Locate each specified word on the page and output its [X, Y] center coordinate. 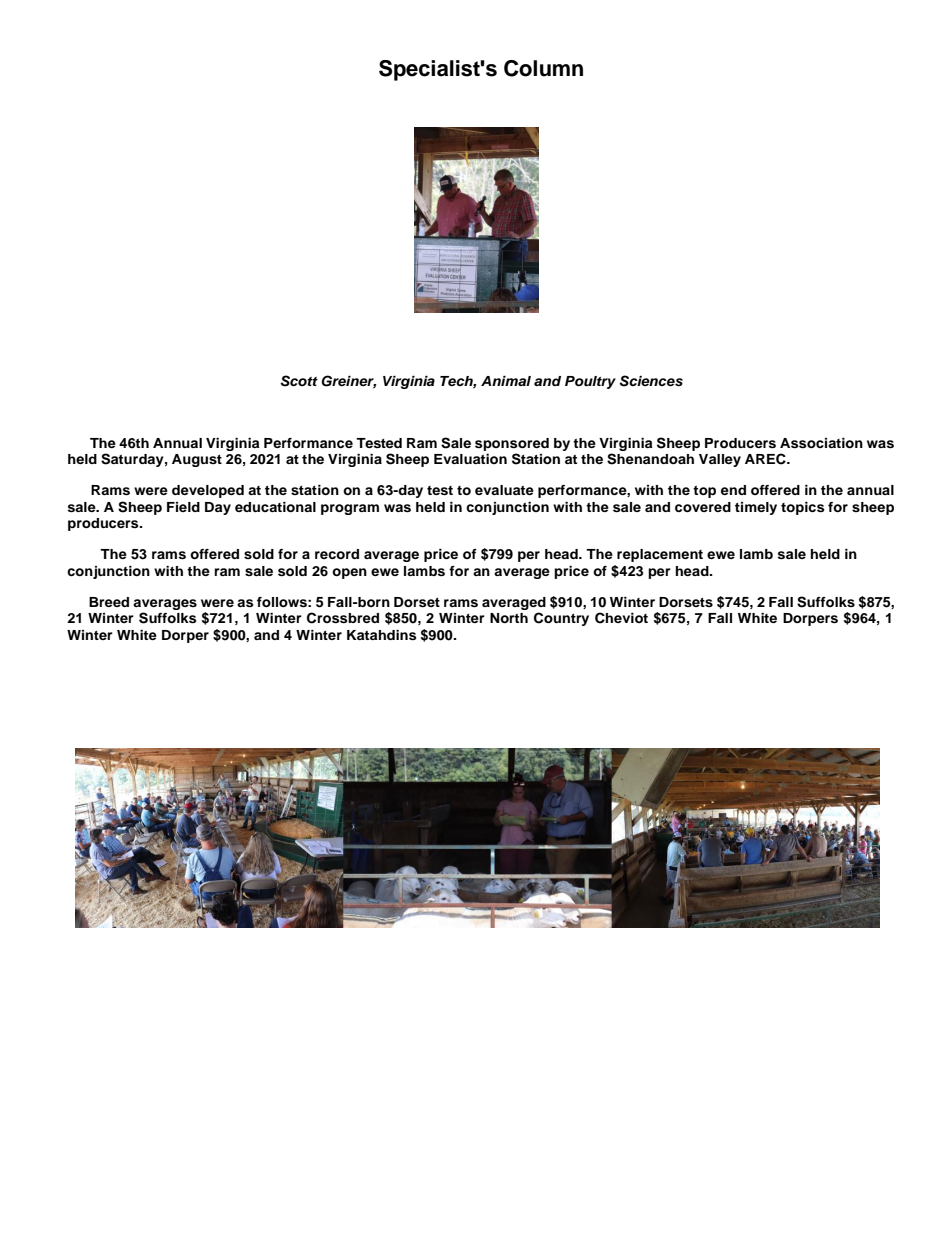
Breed [109, 602]
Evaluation [470, 459]
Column [543, 68]
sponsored [512, 444]
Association [821, 443]
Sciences [651, 381]
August [197, 460]
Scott [299, 381]
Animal [506, 381]
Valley [720, 460]
